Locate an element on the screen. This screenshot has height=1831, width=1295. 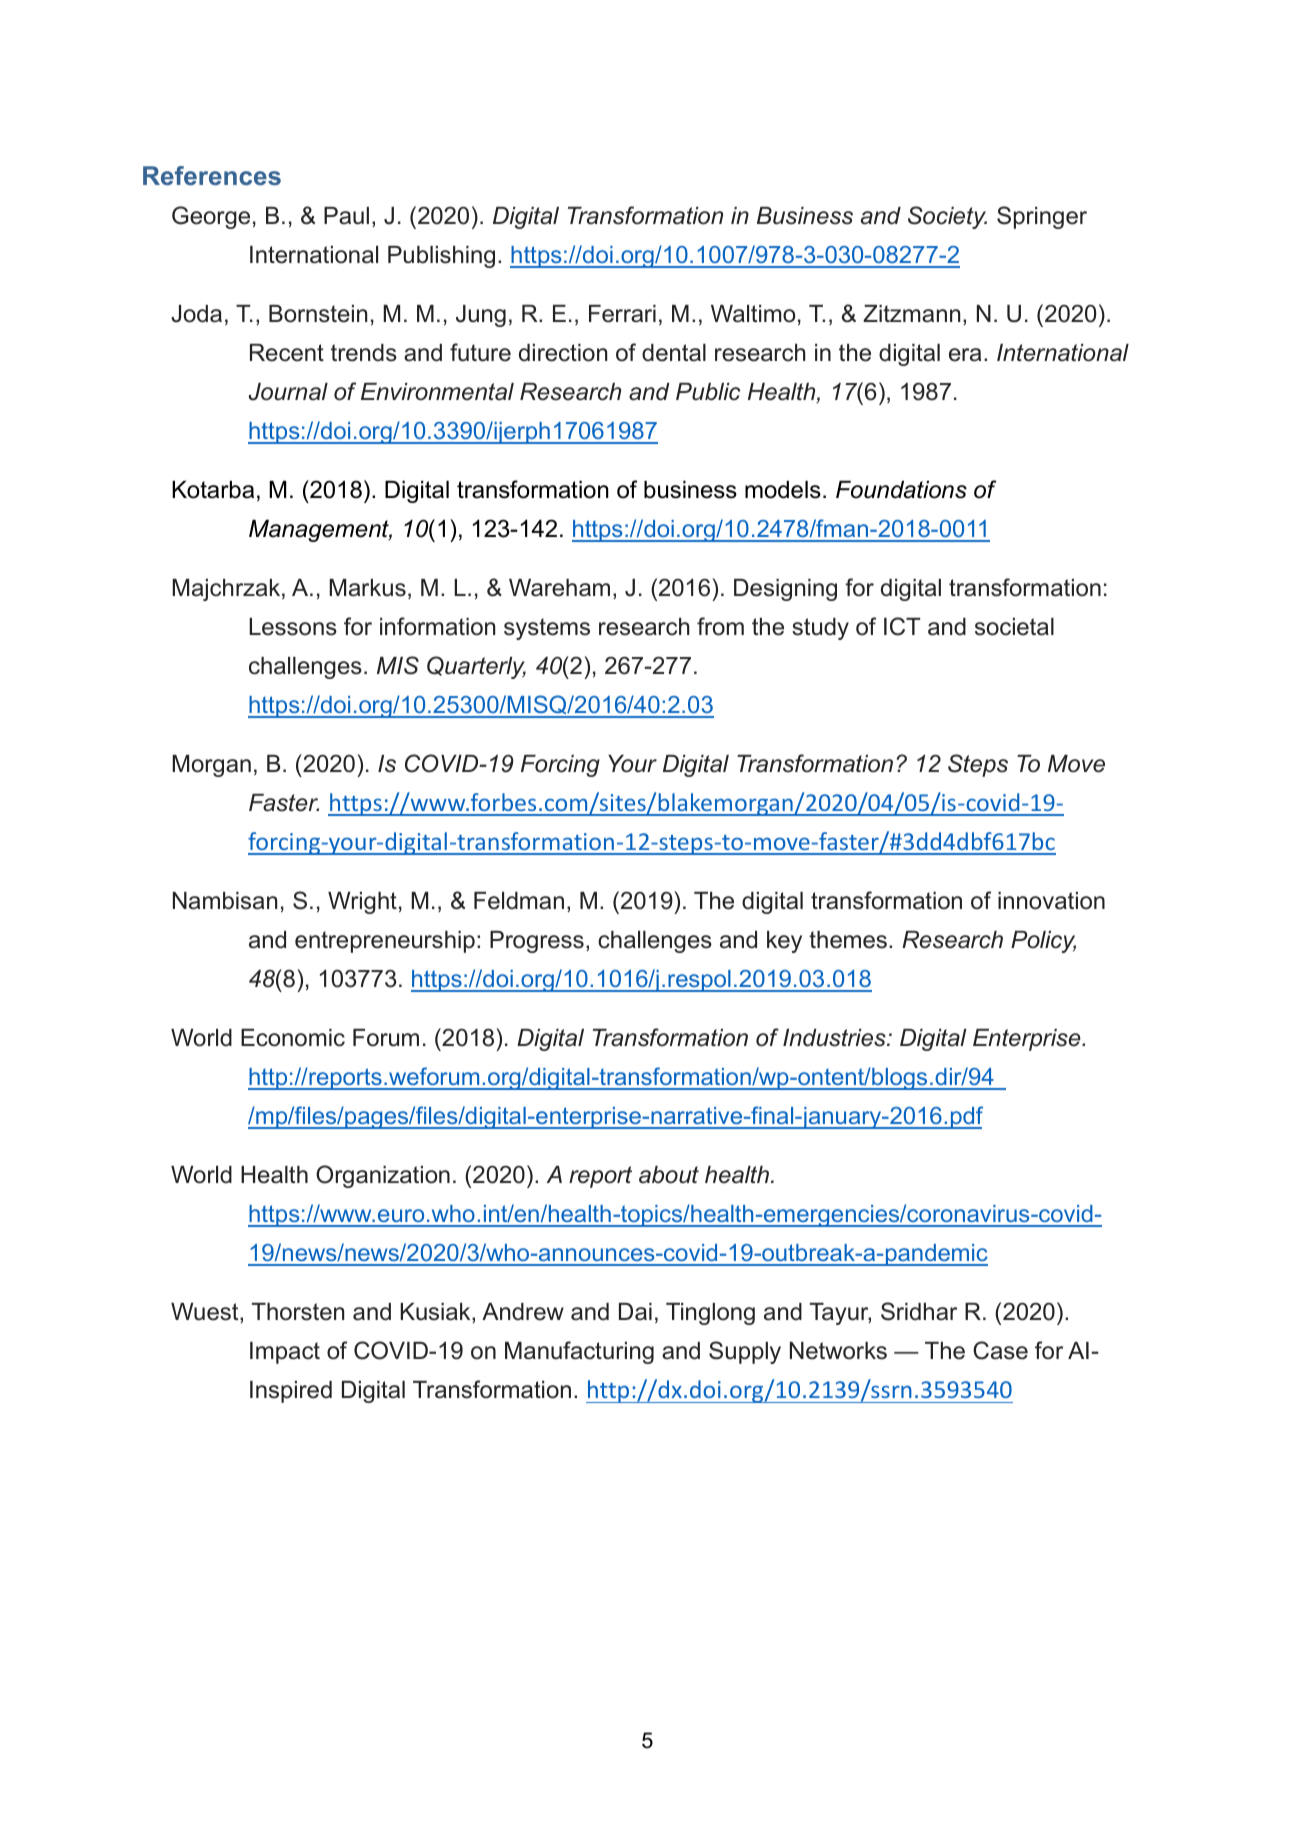
Industries is located at coordinates (835, 1038).
